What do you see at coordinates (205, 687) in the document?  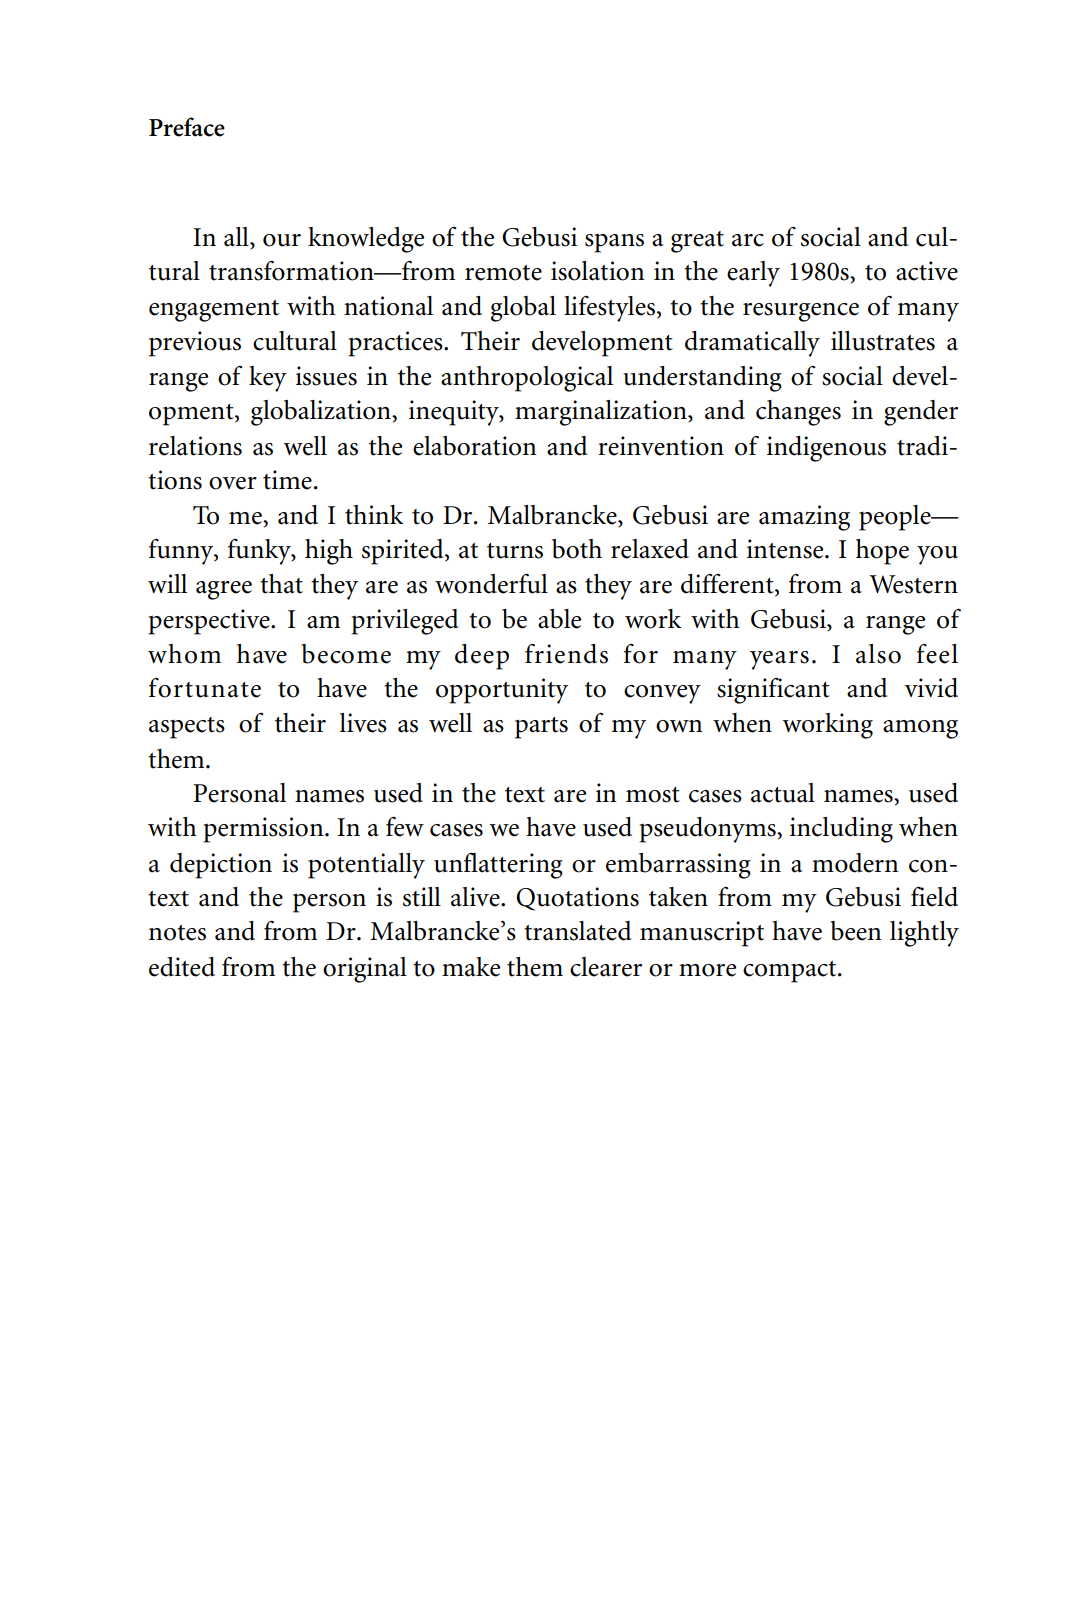 I see `fortunate` at bounding box center [205, 687].
